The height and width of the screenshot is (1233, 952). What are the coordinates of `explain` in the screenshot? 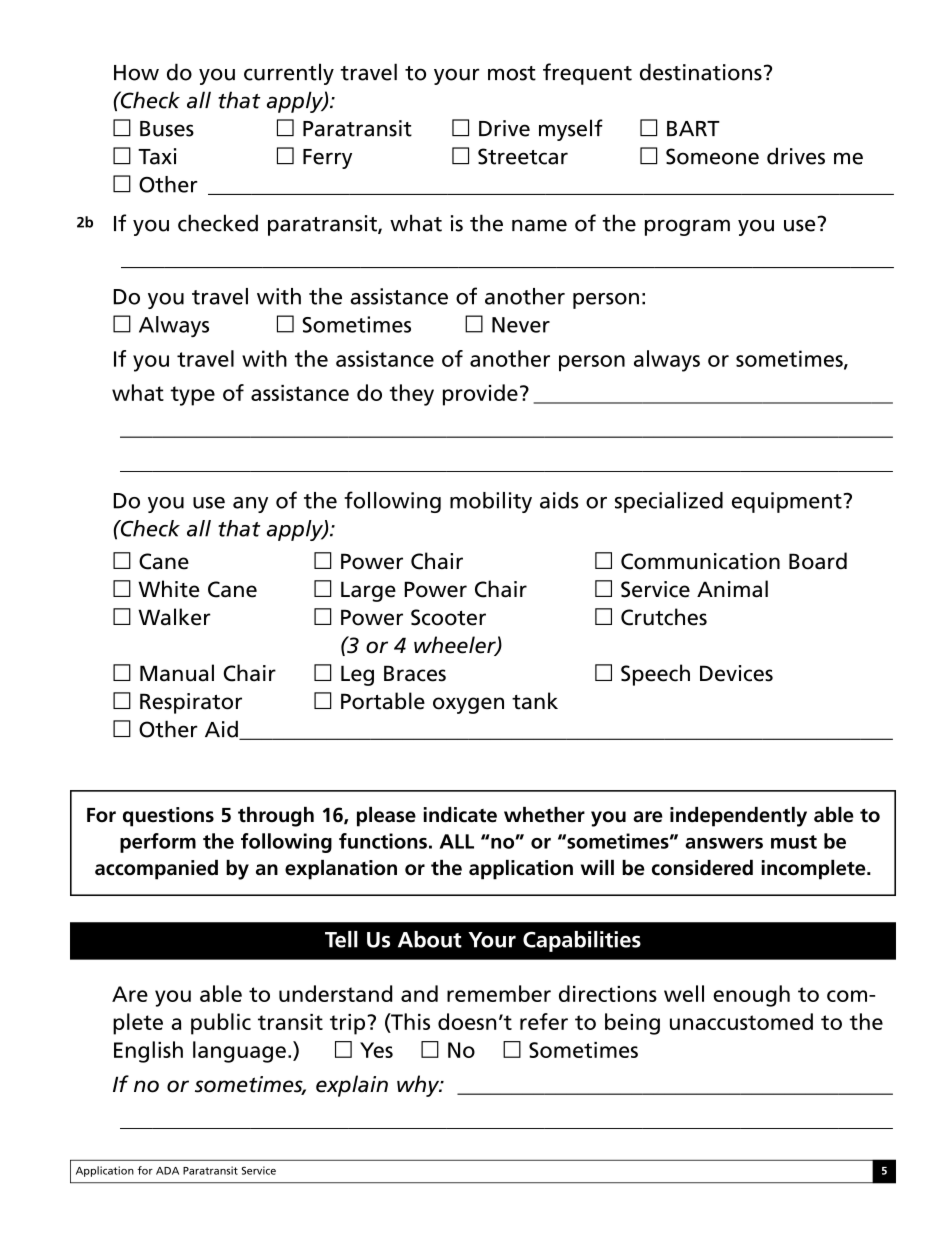 It's located at (352, 1086).
